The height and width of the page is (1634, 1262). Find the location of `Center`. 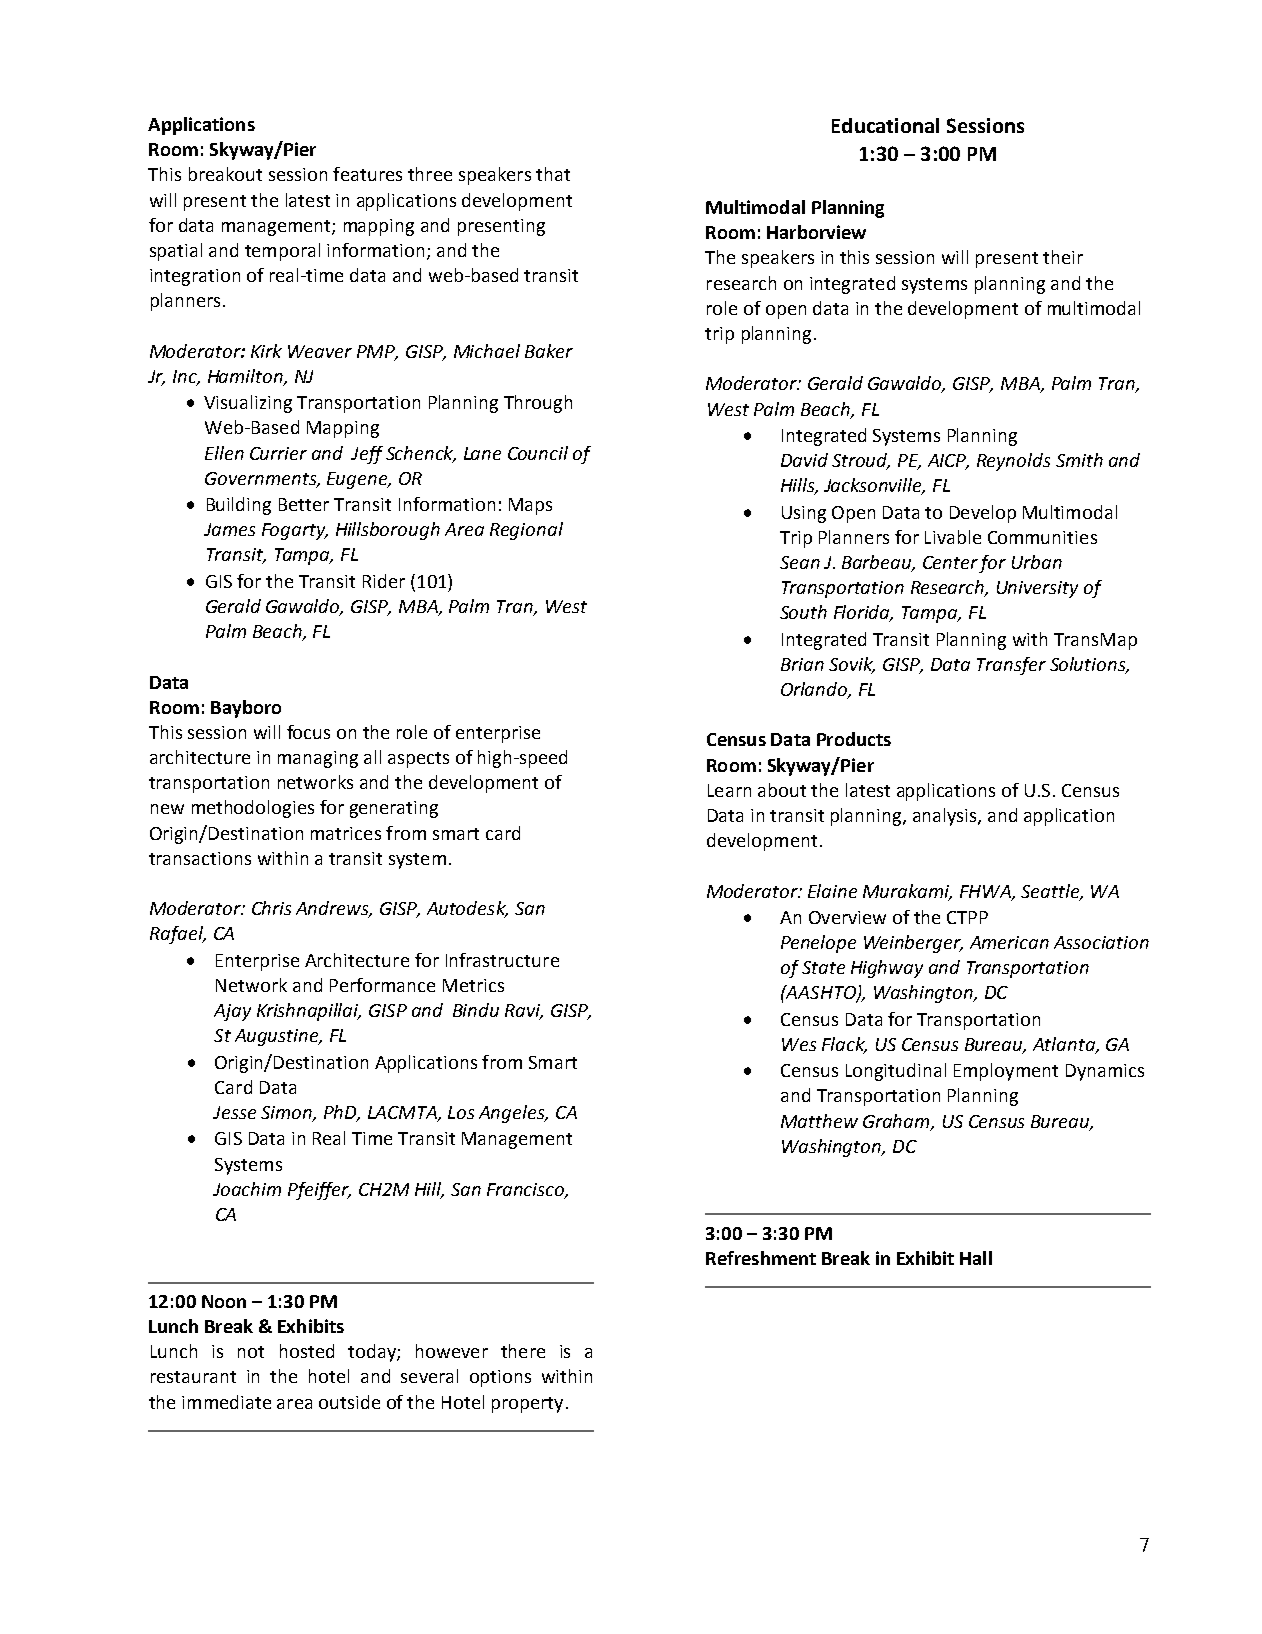

Center is located at coordinates (950, 562).
